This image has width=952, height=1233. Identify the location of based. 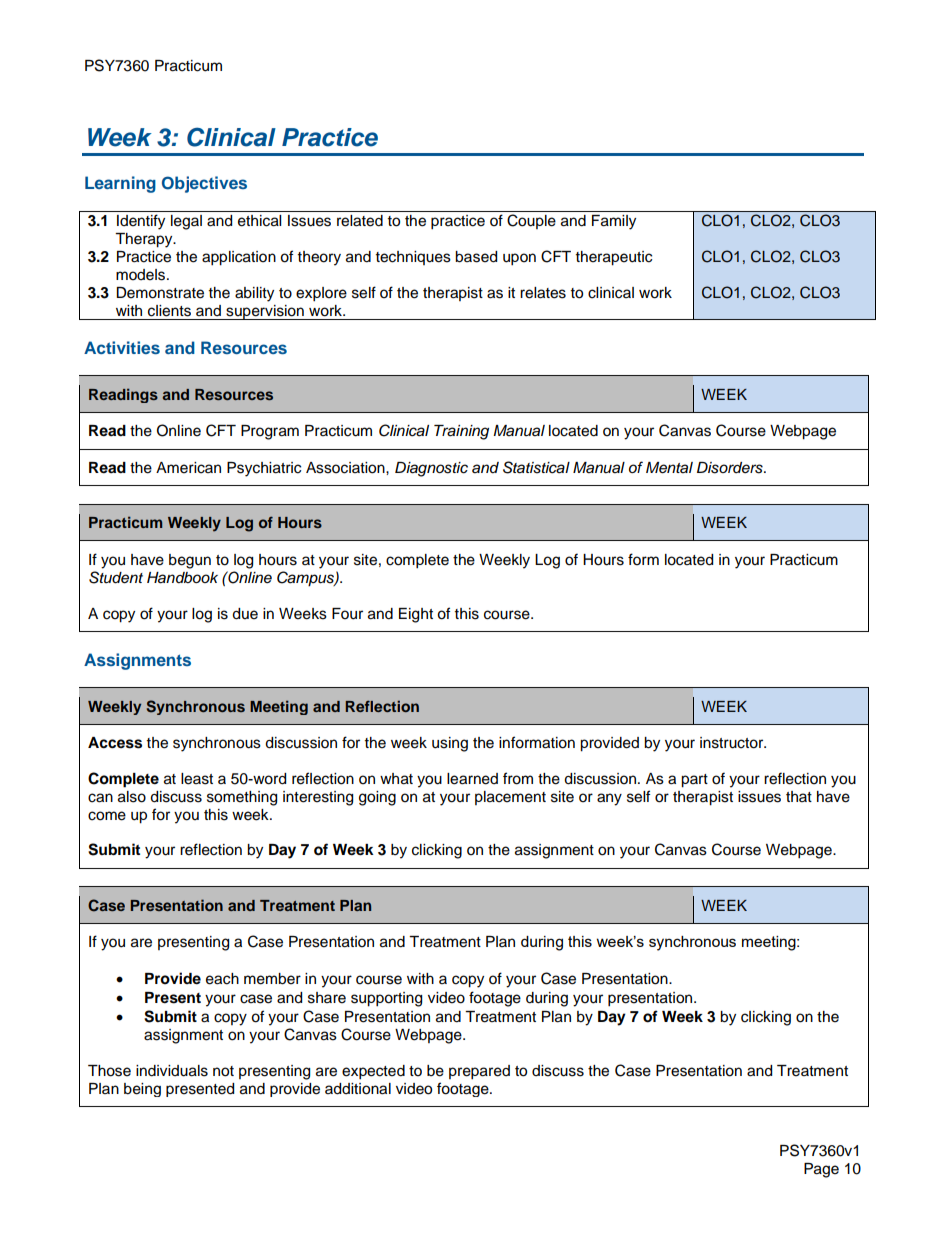
(476, 257).
